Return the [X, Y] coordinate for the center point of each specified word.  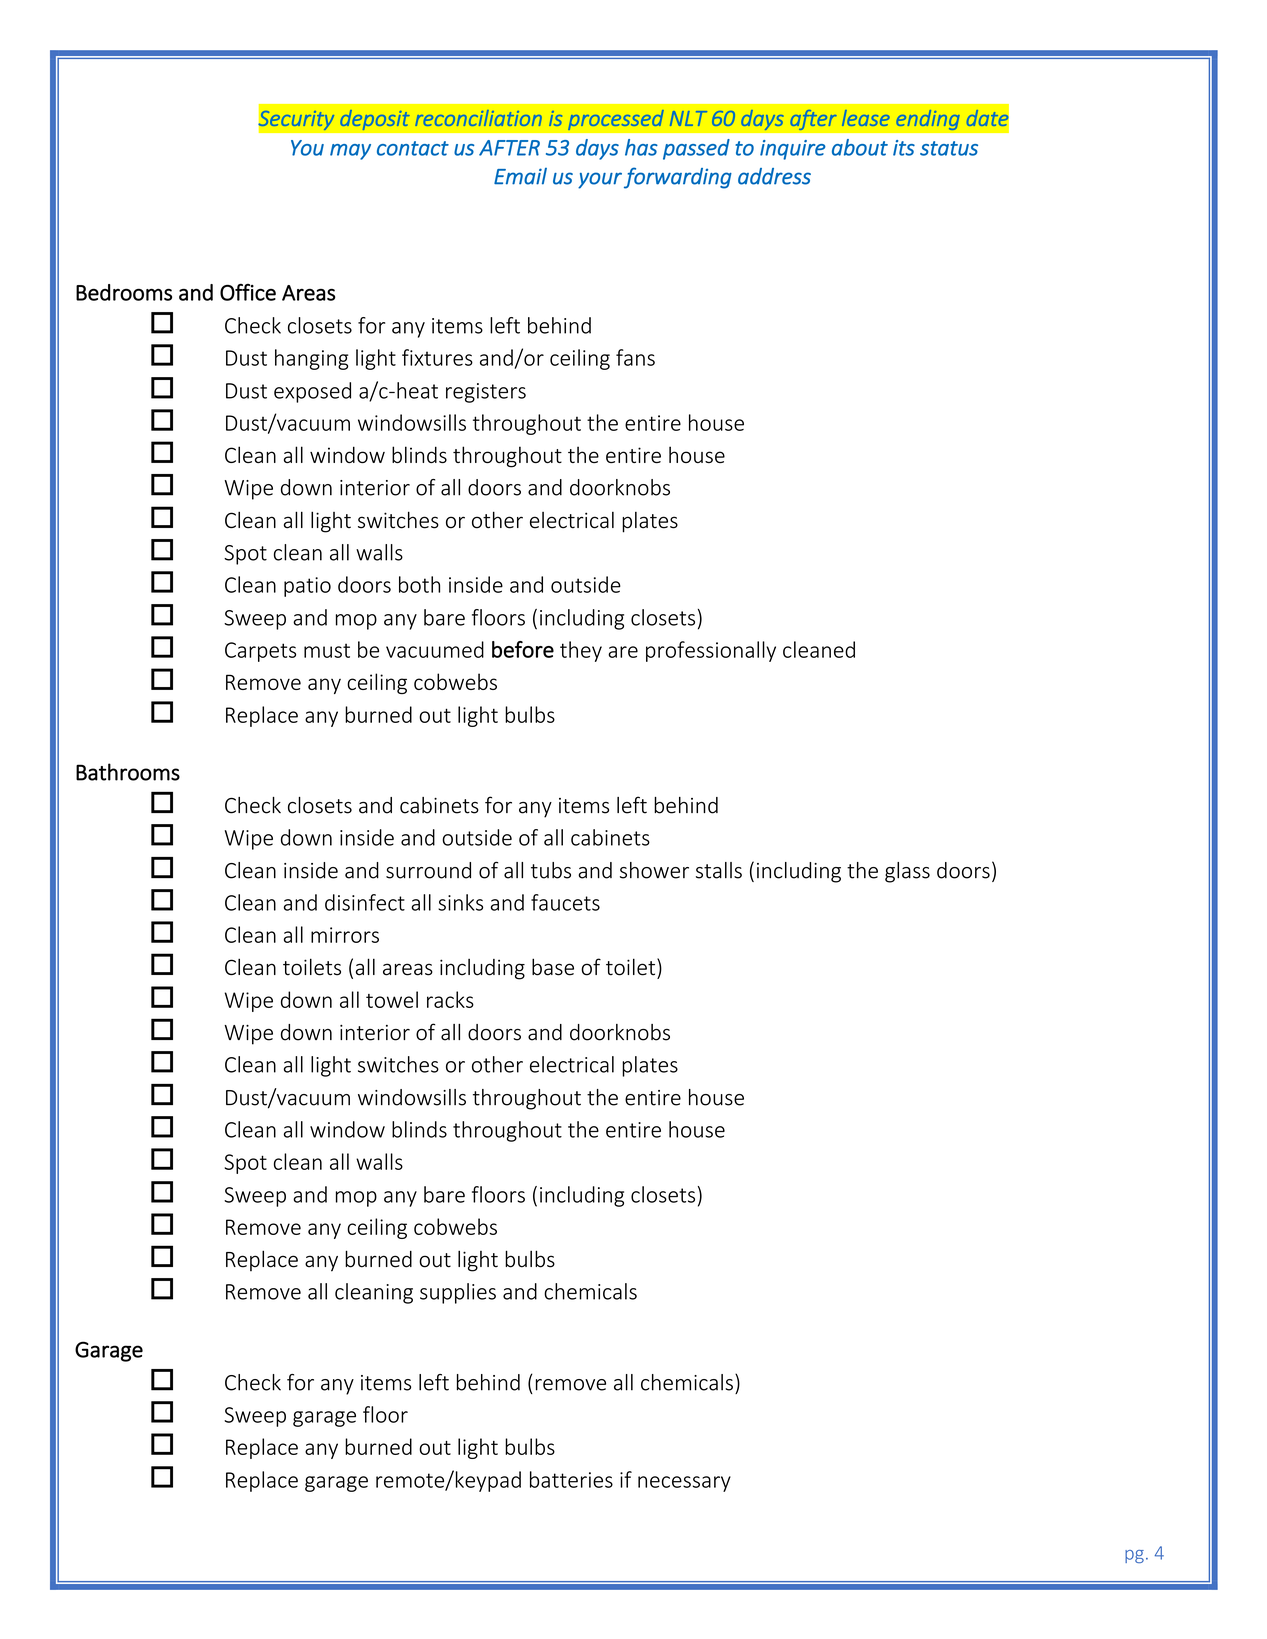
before [523, 649]
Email [520, 176]
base [553, 967]
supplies [458, 1293]
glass [907, 872]
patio [307, 587]
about [860, 147]
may [350, 152]
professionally [711, 651]
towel [392, 999]
